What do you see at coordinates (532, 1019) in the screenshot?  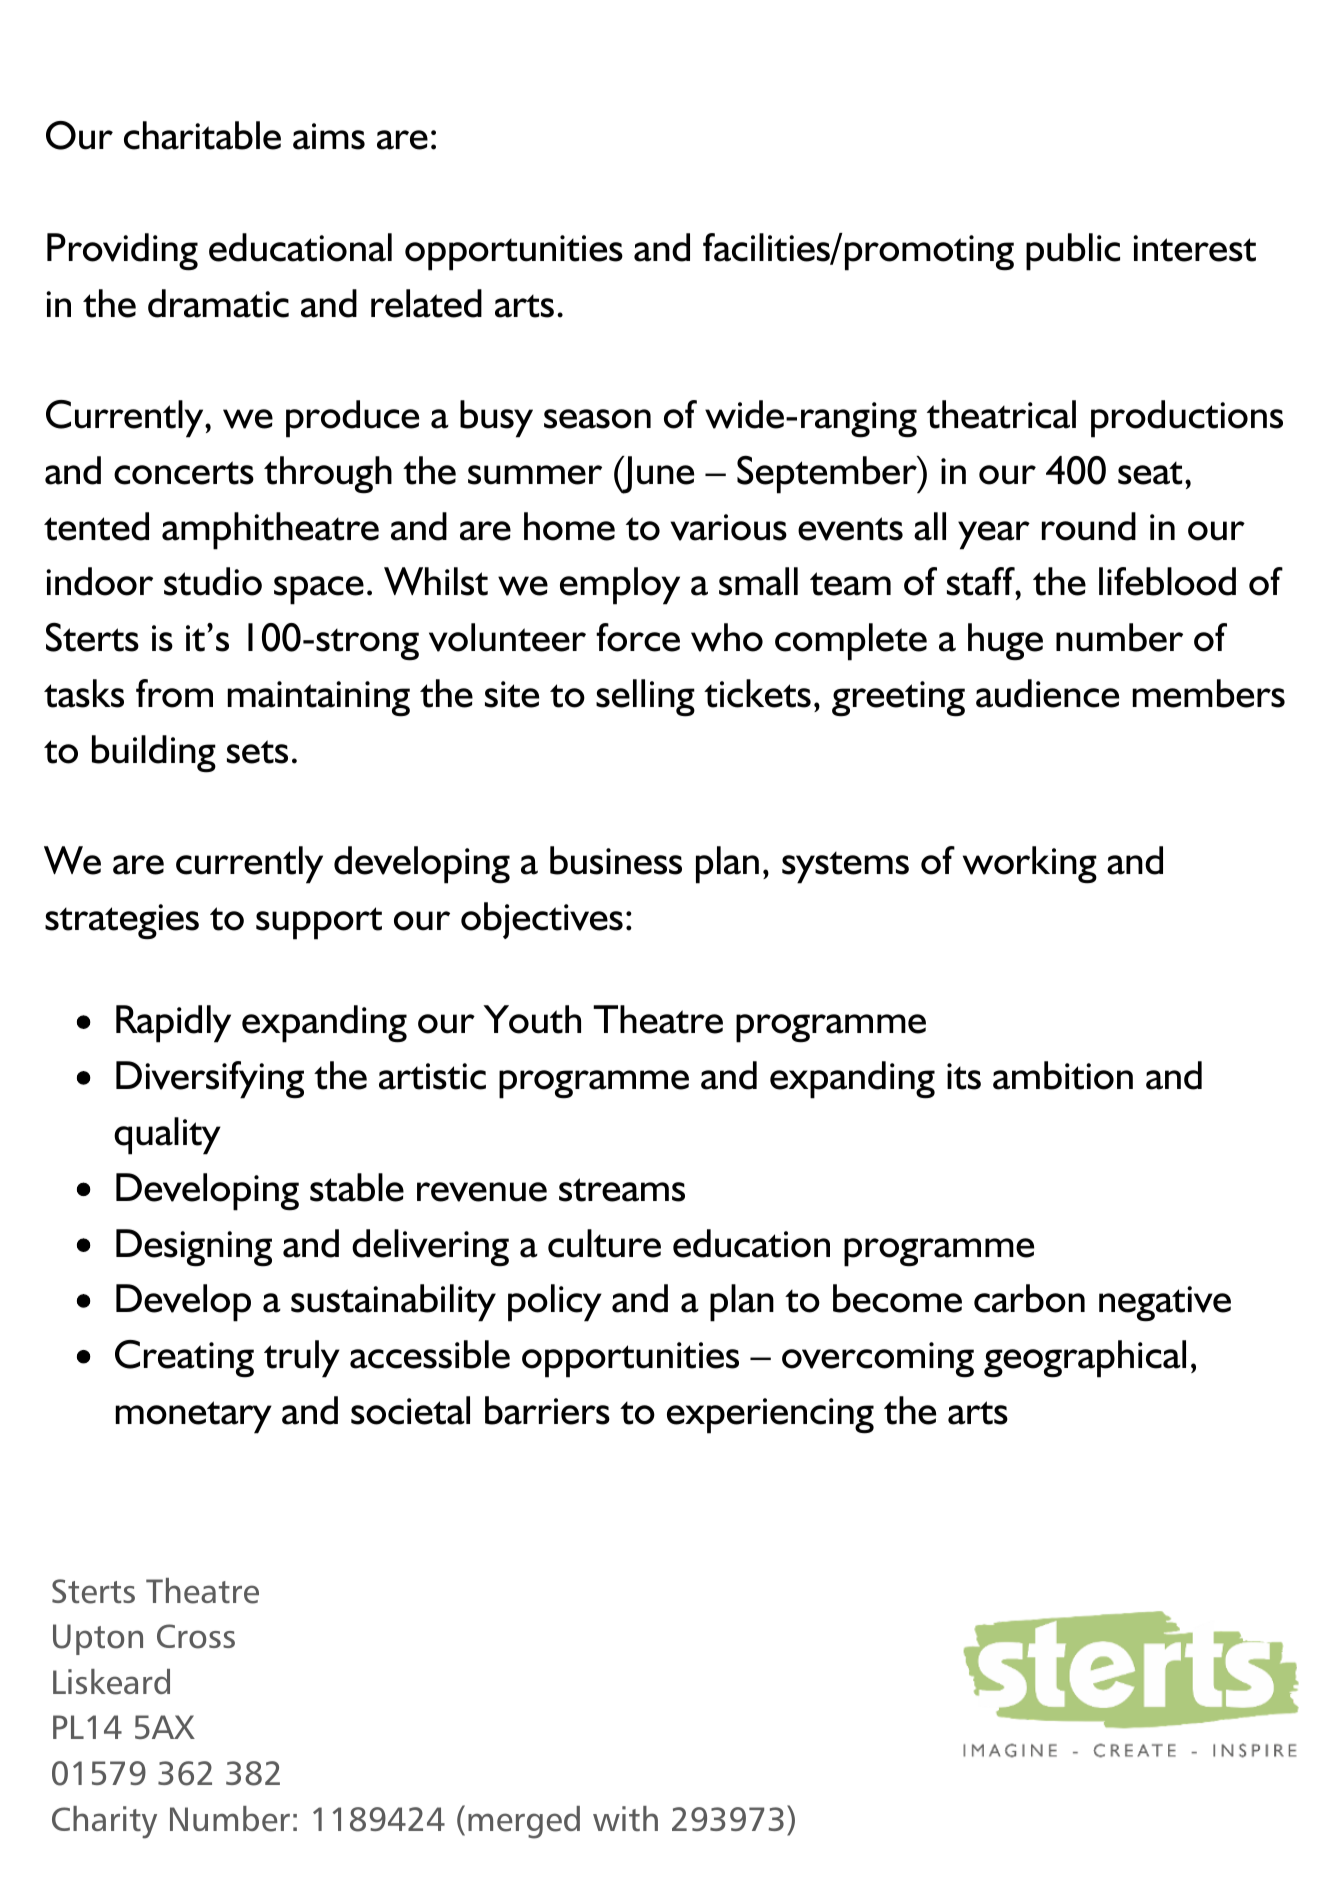 I see `Youth` at bounding box center [532, 1019].
